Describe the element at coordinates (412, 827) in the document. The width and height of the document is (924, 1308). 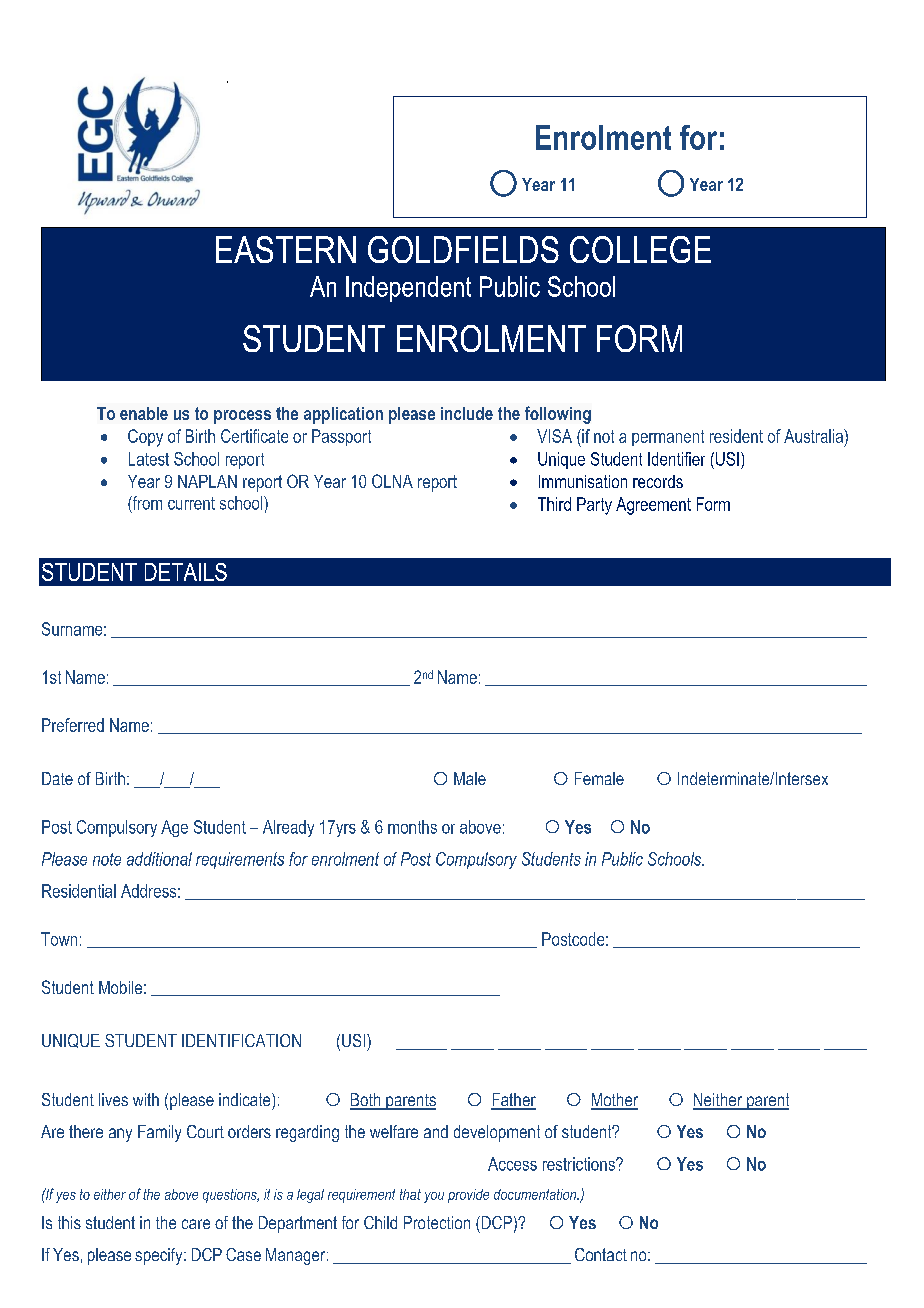
I see `months` at that location.
